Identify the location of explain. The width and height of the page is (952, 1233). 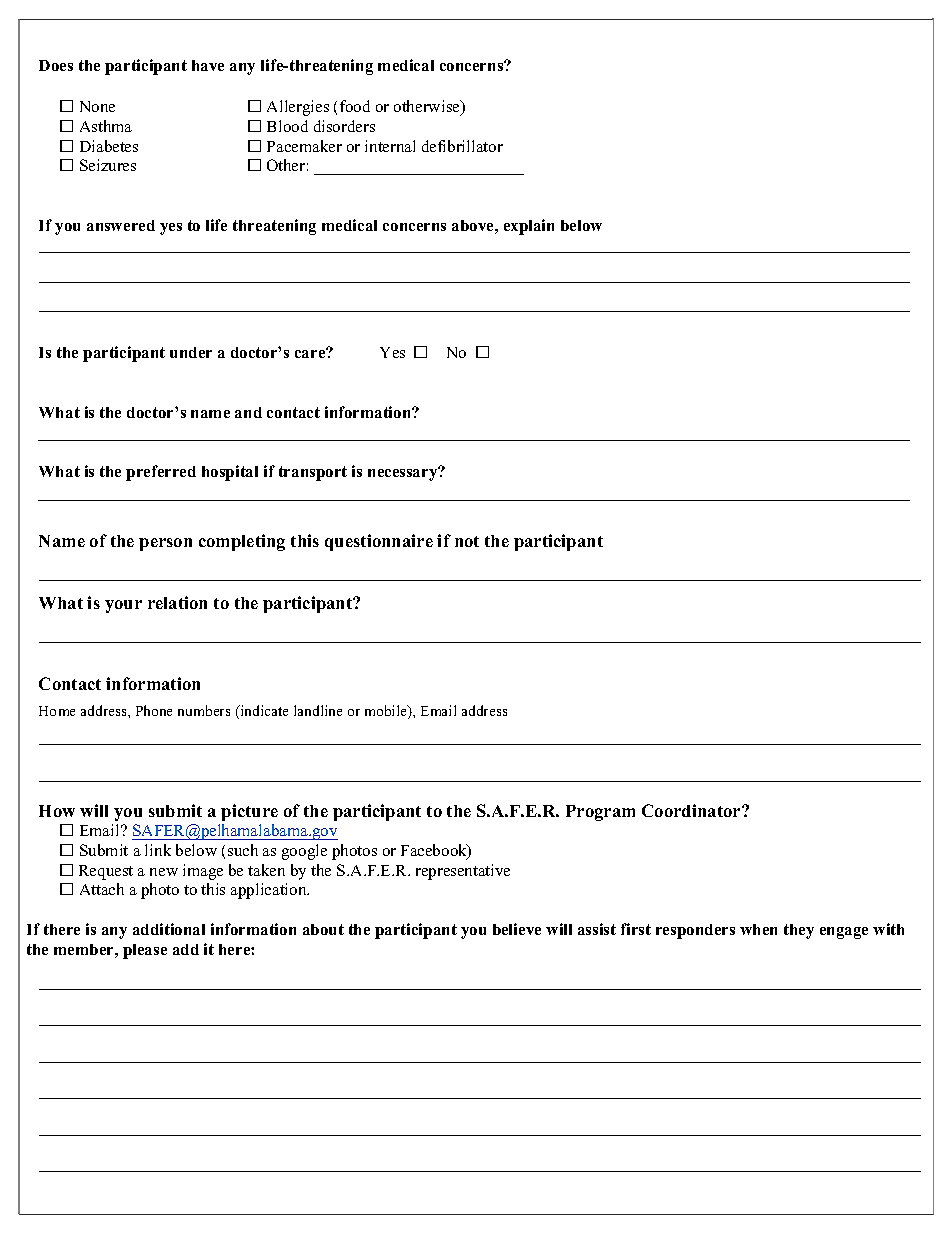
(529, 227).
